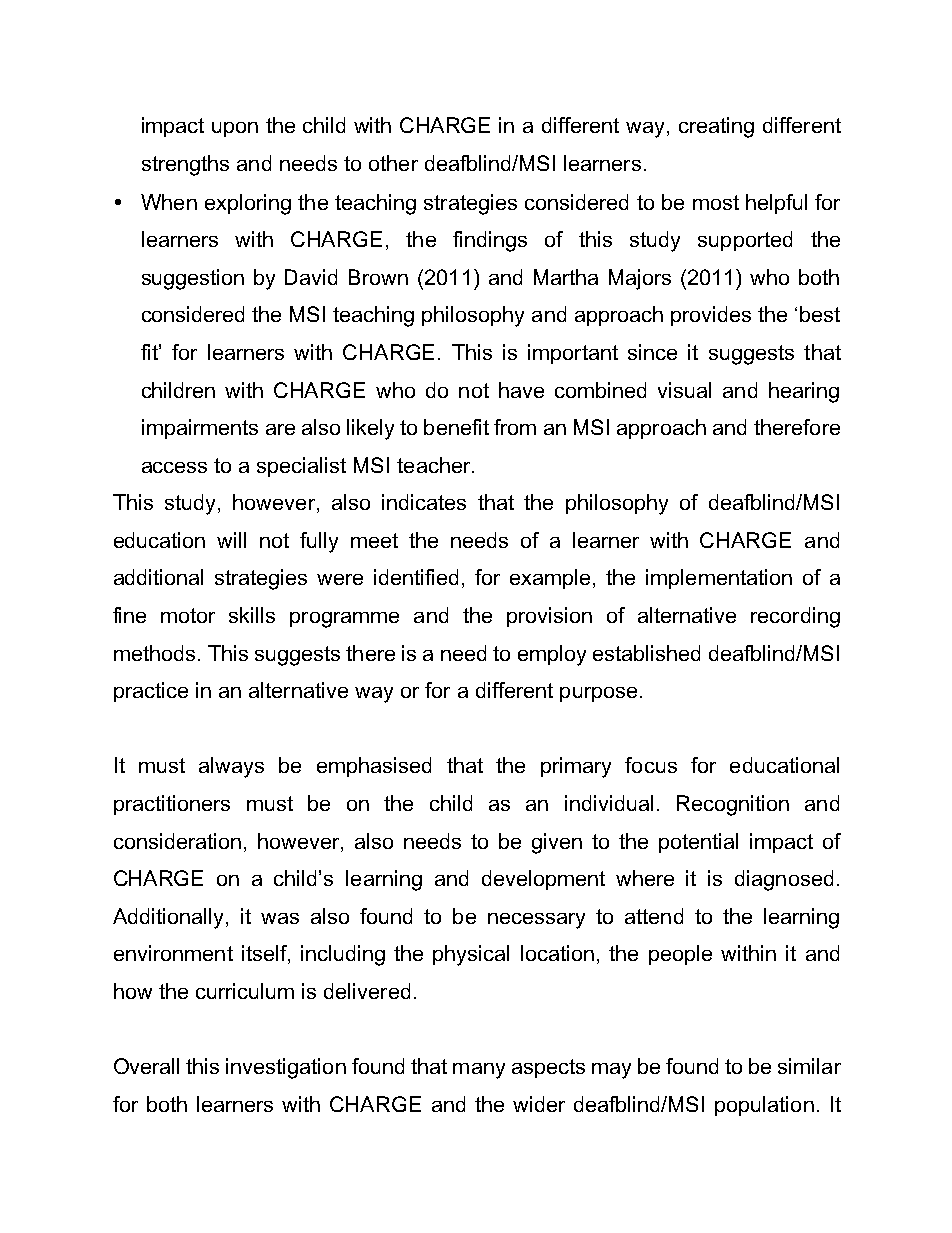 The width and height of the screenshot is (952, 1233). Describe the element at coordinates (795, 617) in the screenshot. I see `recording` at that location.
